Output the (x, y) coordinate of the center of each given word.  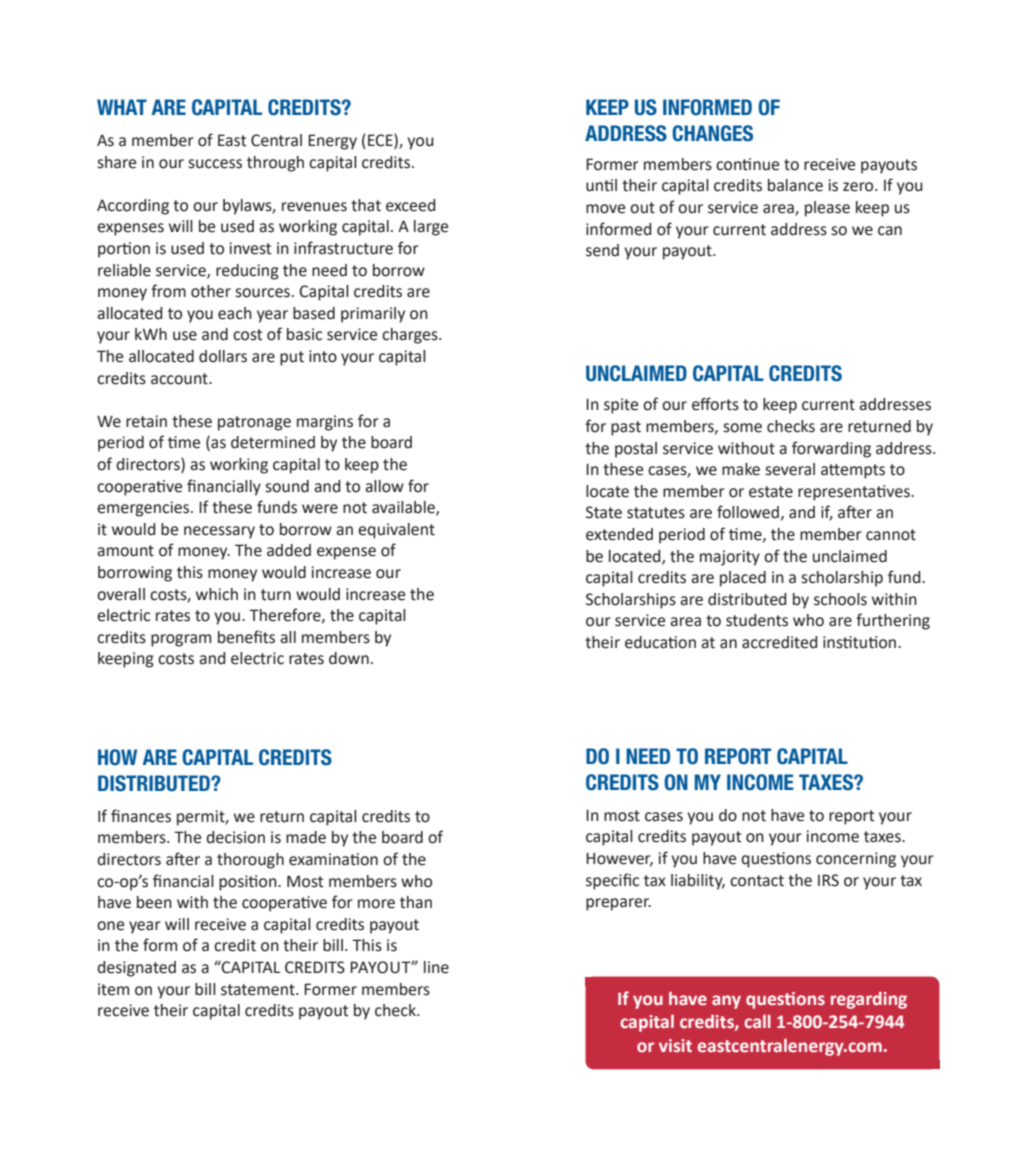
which (217, 594)
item (113, 989)
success (215, 164)
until (601, 185)
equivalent (396, 531)
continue (747, 164)
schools (840, 599)
